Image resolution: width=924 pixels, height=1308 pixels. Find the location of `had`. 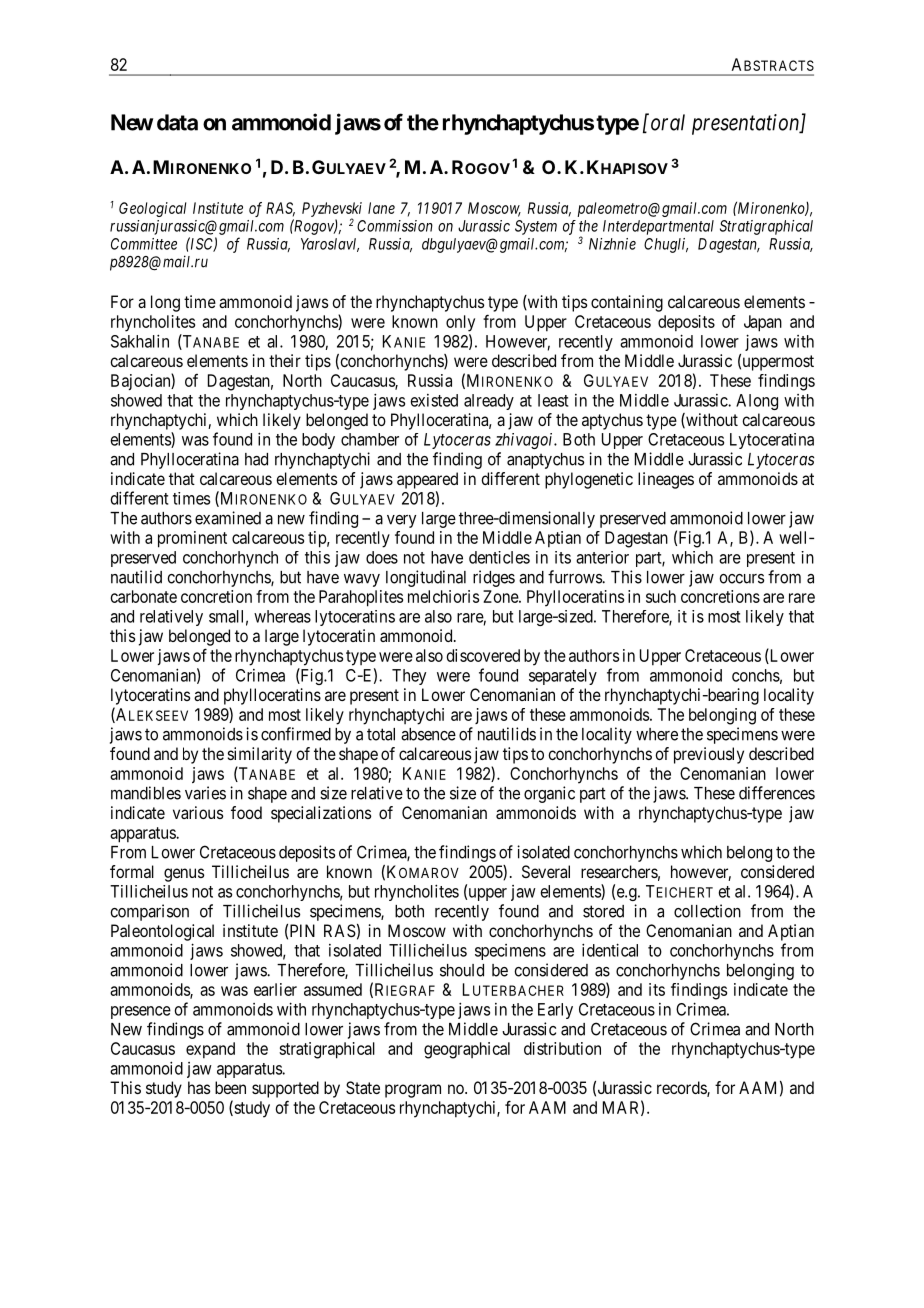

had is located at coordinates (256, 459).
